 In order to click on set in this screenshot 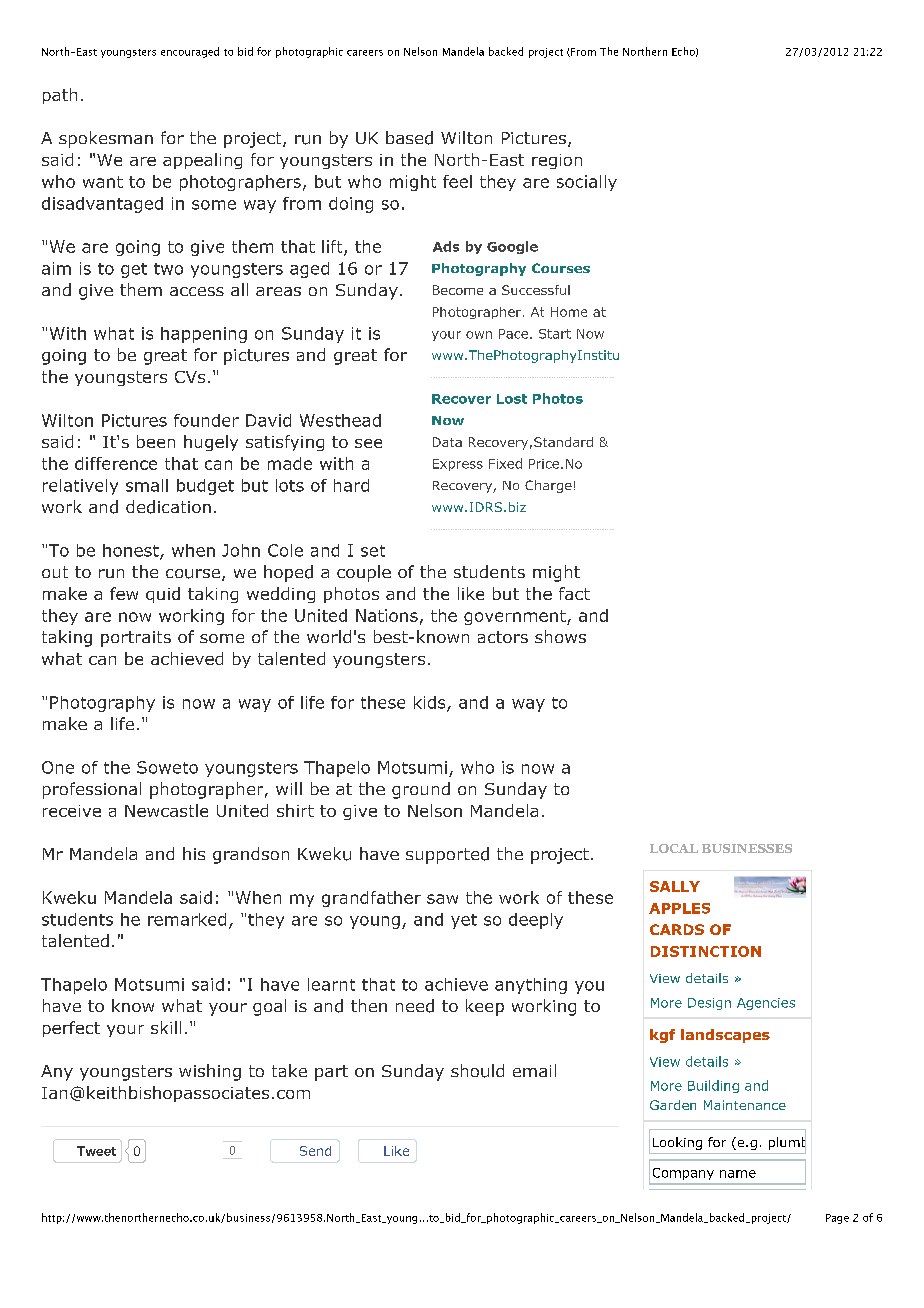, I will do `click(373, 551)`.
